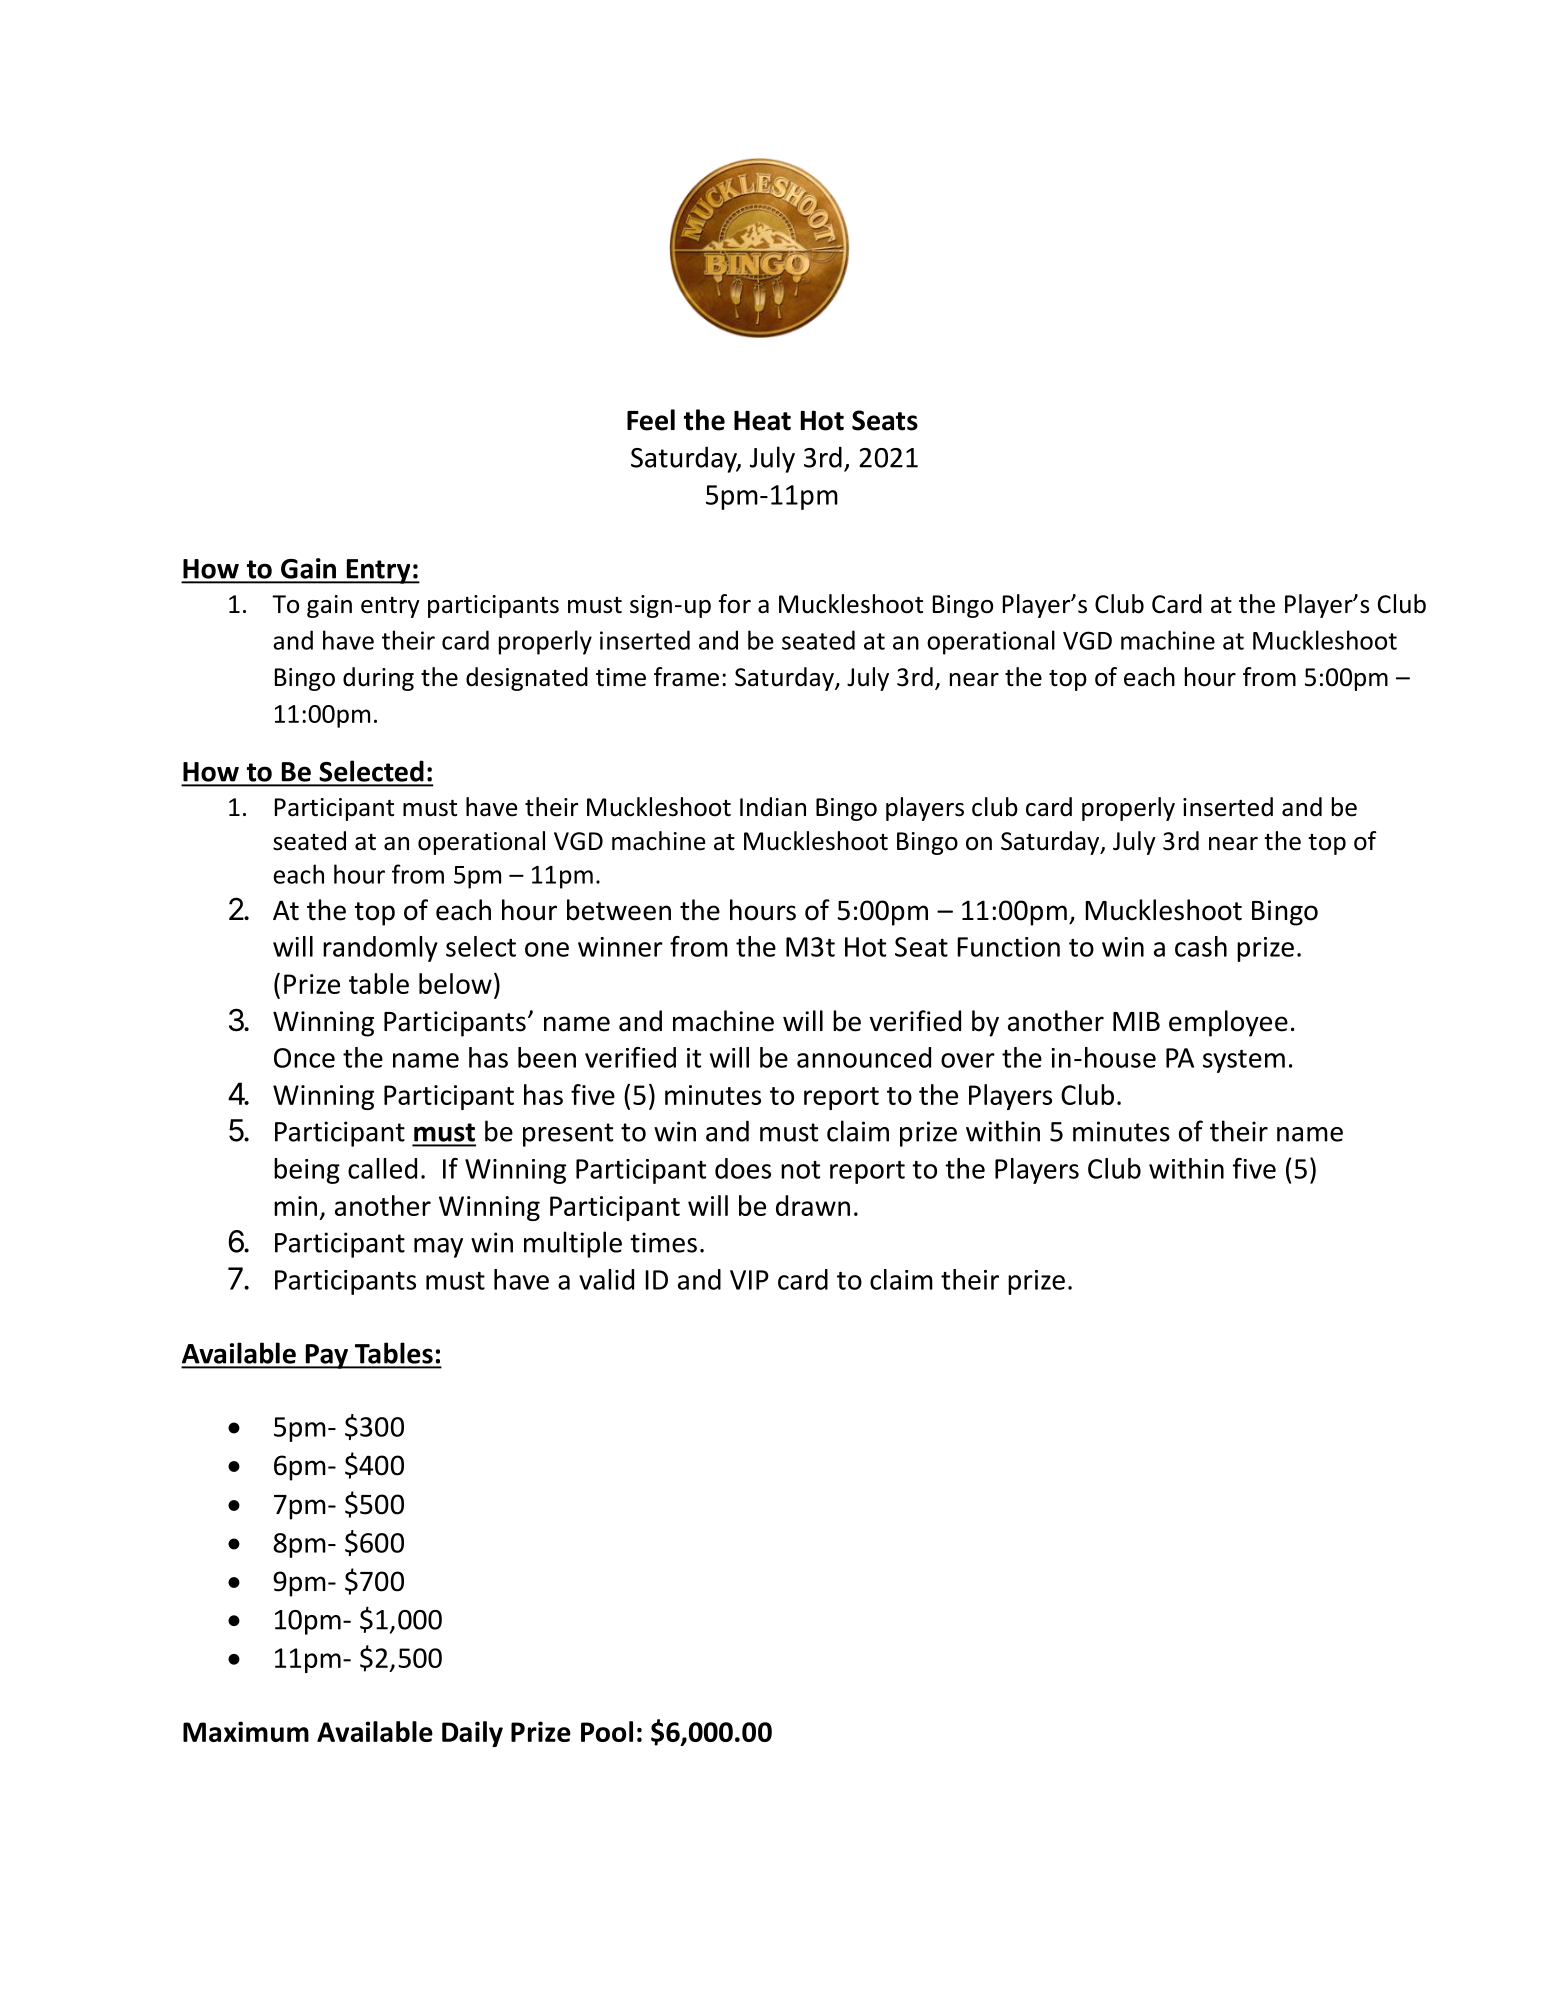 The width and height of the page is (1543, 1997). What do you see at coordinates (651, 420) in the page?
I see `Feel` at bounding box center [651, 420].
